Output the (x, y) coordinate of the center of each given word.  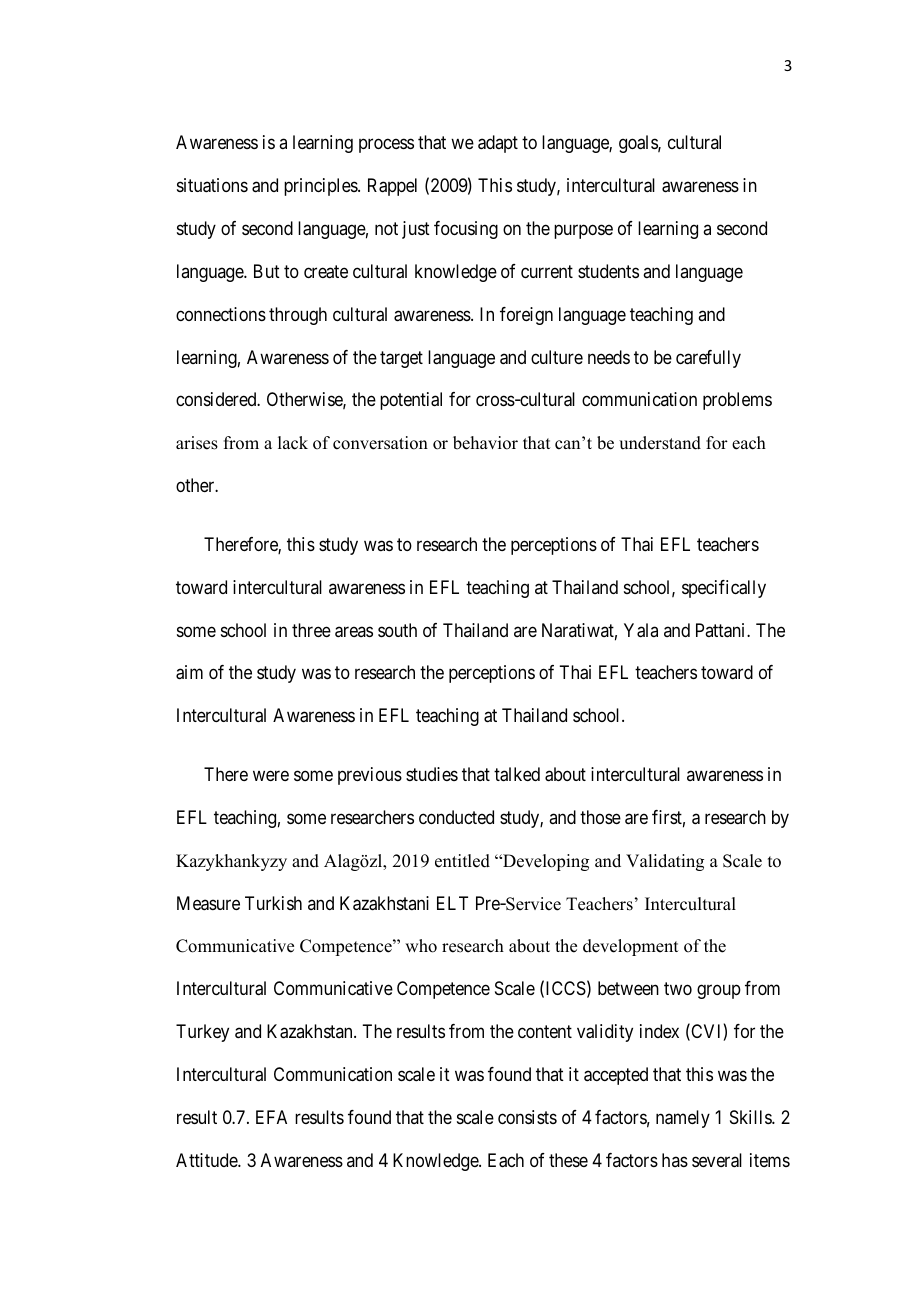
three (311, 630)
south (397, 630)
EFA (271, 1117)
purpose (583, 231)
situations (212, 185)
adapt (498, 144)
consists (527, 1117)
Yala (641, 630)
